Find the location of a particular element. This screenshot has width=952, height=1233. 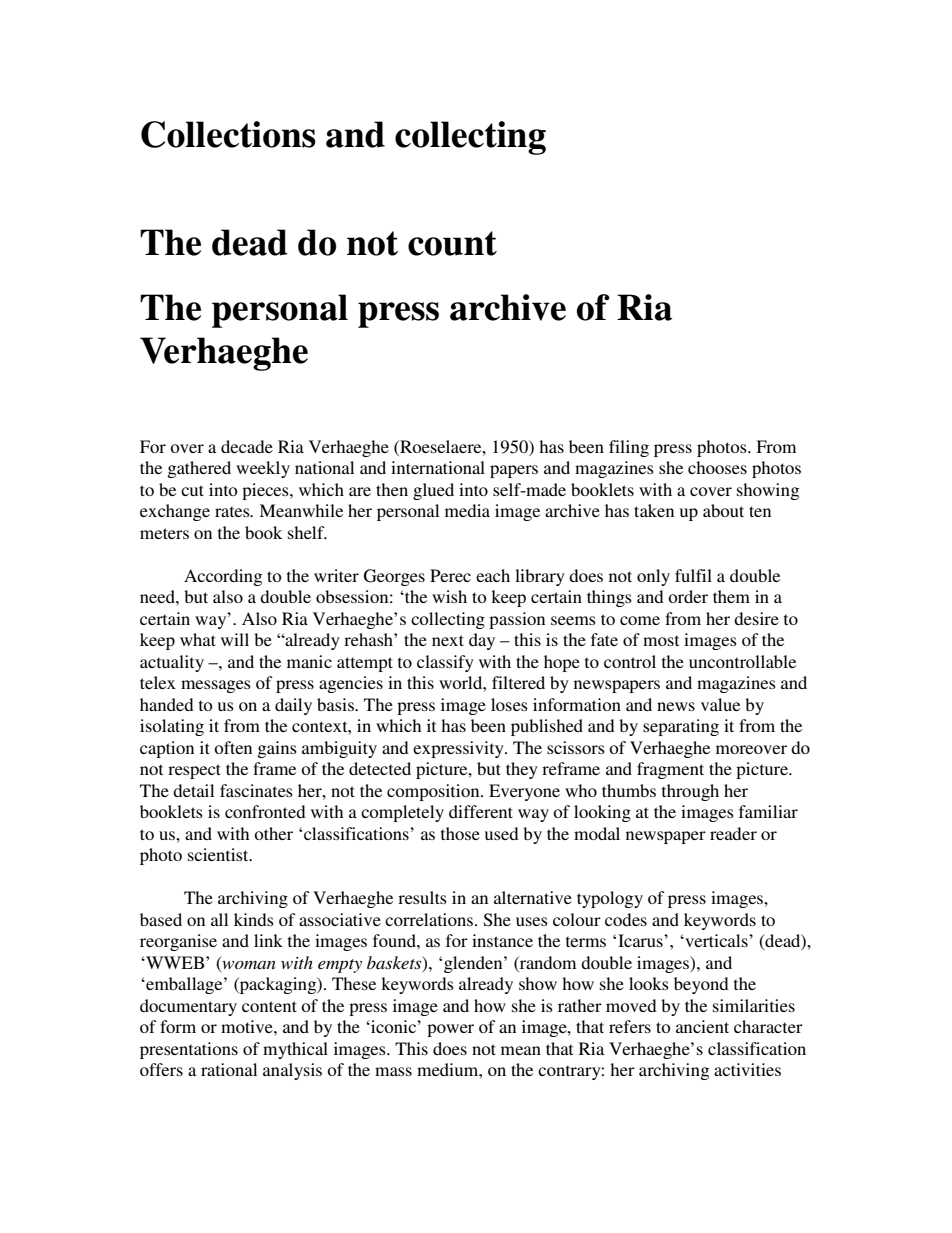

separating is located at coordinates (681, 727).
